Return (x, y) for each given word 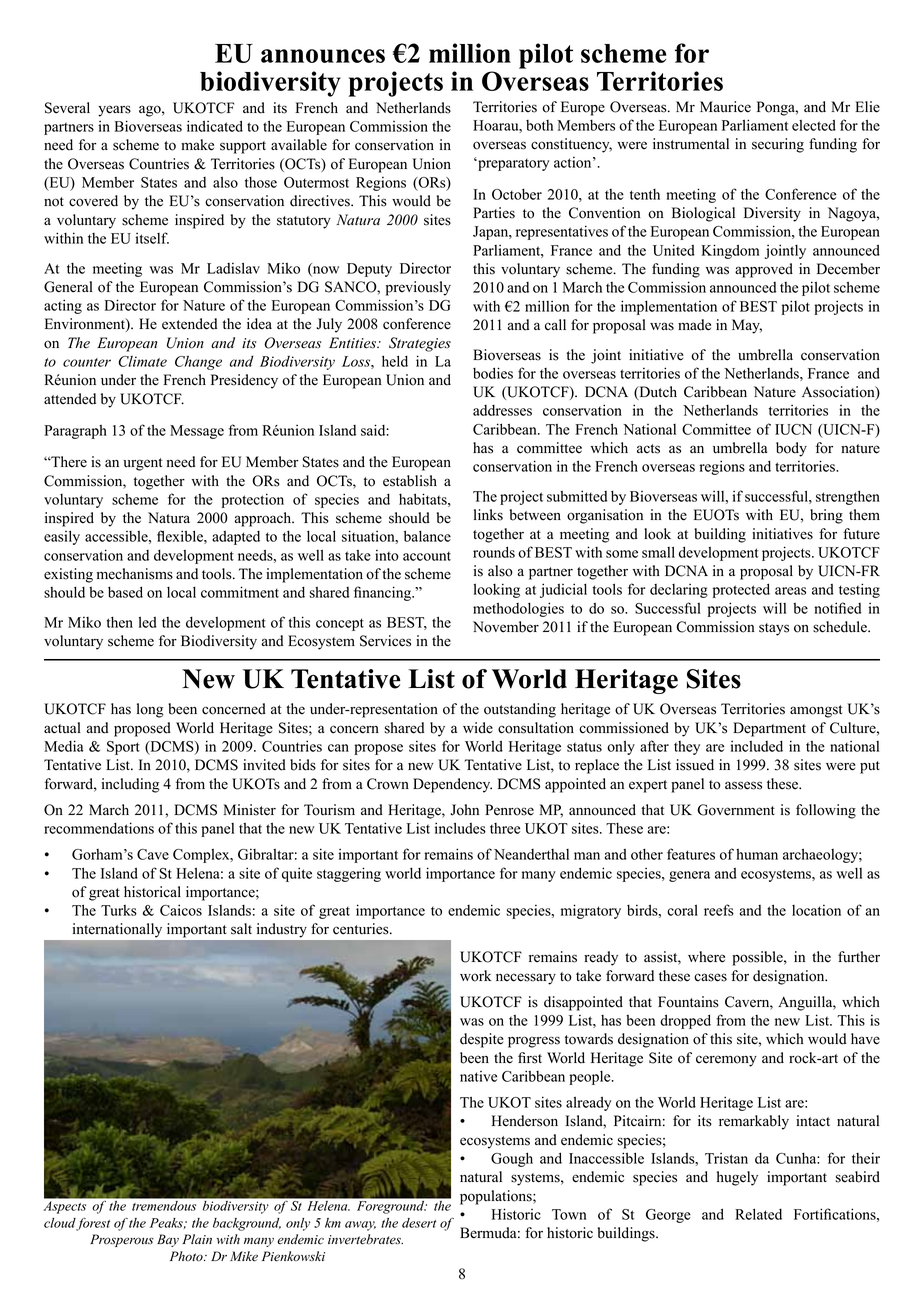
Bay (168, 1240)
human (757, 854)
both (539, 125)
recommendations (99, 828)
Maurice (725, 107)
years (114, 111)
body (791, 449)
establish (410, 481)
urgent (142, 464)
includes (460, 828)
